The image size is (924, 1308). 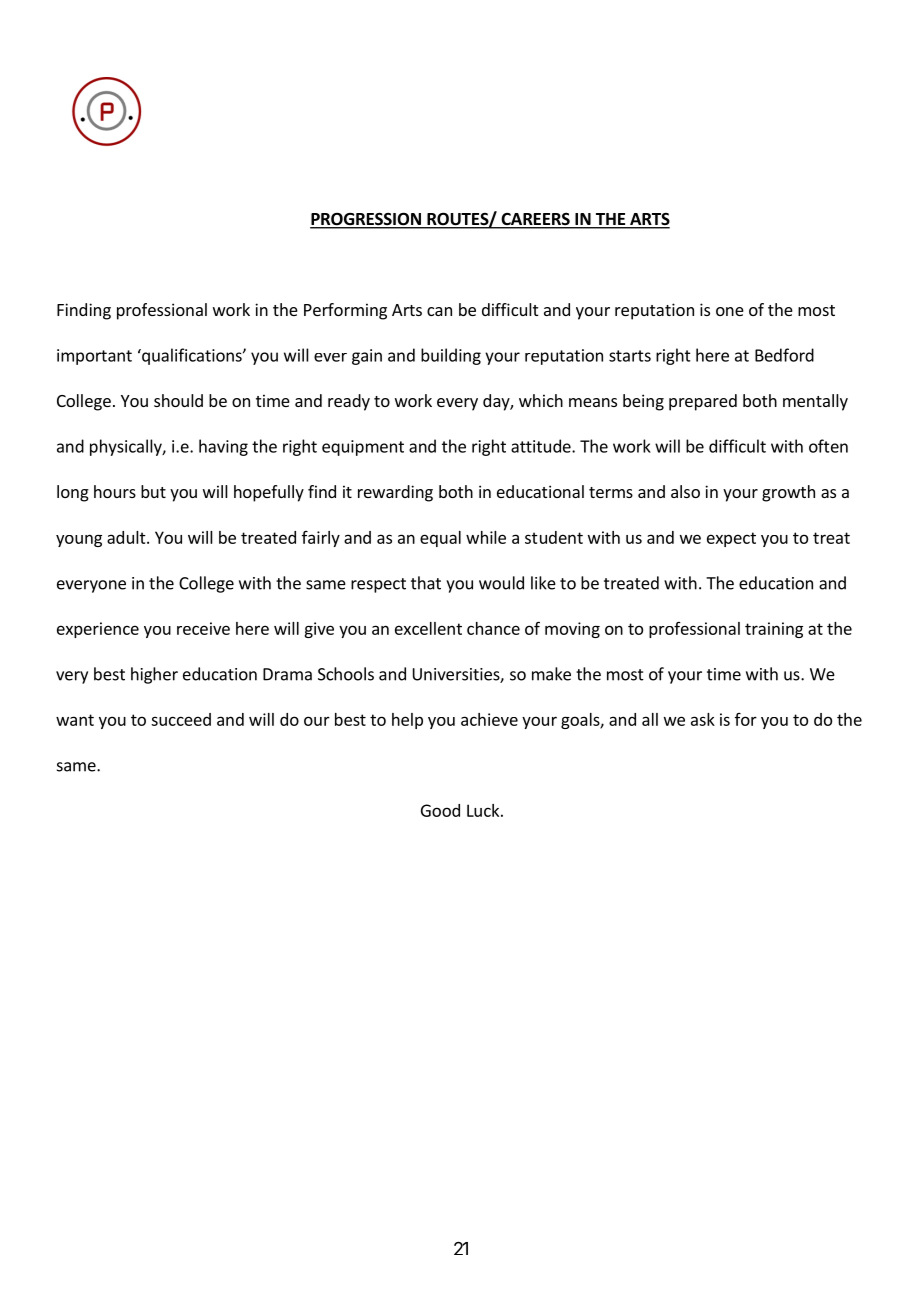 What do you see at coordinates (535, 220) in the screenshot?
I see `CAREERS` at bounding box center [535, 220].
